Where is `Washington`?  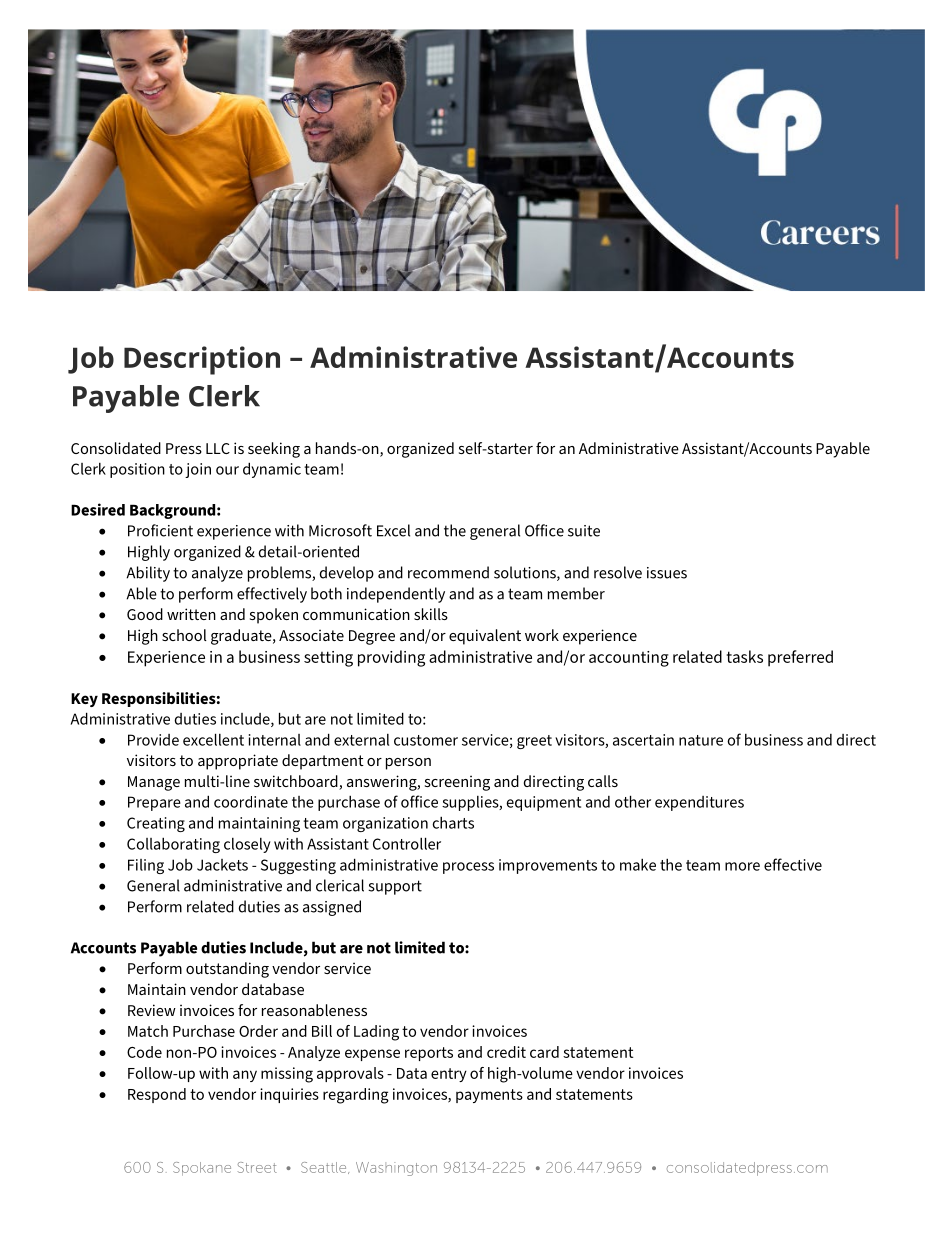
Washington is located at coordinates (396, 1169).
